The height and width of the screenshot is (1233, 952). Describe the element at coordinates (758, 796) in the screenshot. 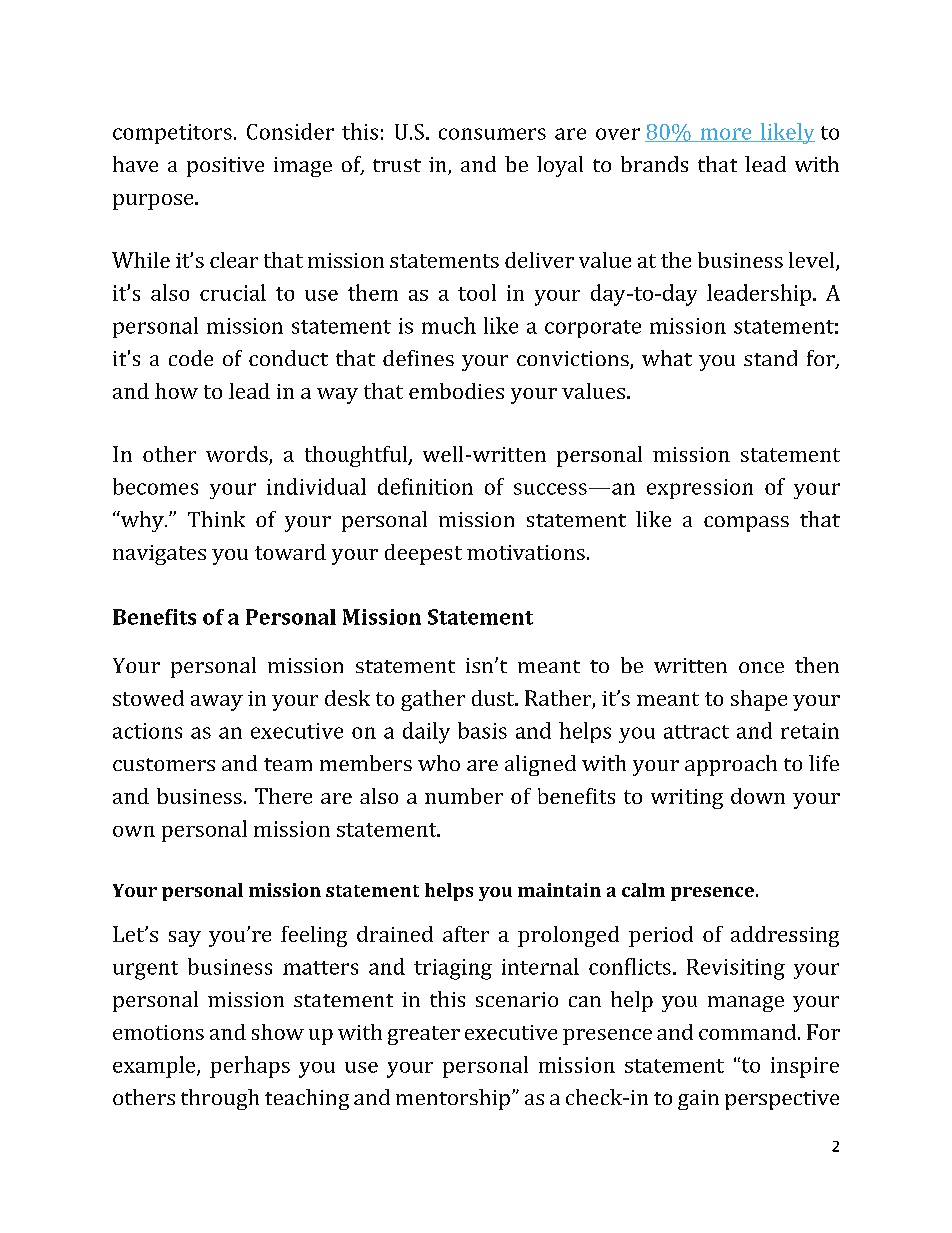

I see `down` at that location.
